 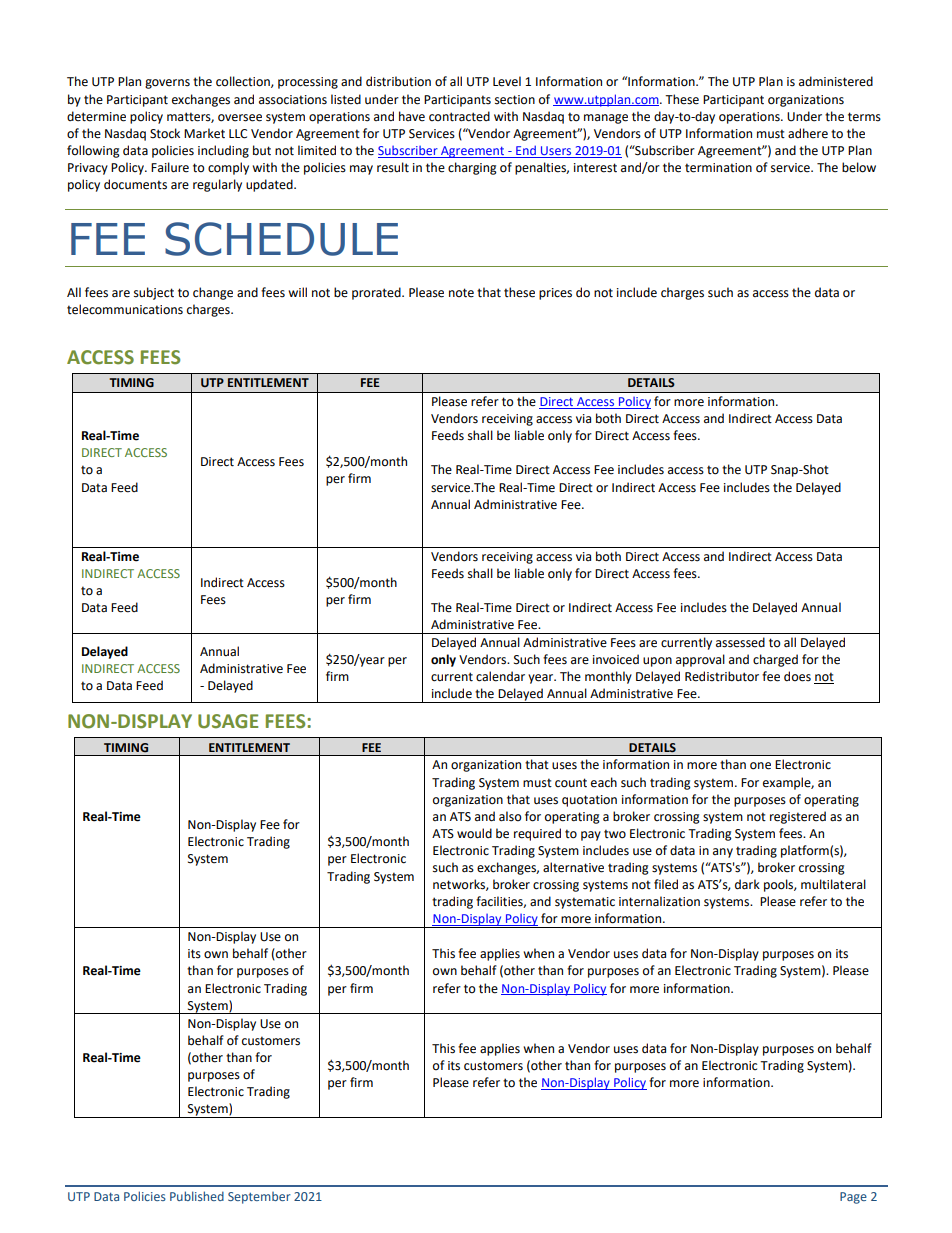 What do you see at coordinates (808, 133) in the screenshot?
I see `adhere` at bounding box center [808, 133].
